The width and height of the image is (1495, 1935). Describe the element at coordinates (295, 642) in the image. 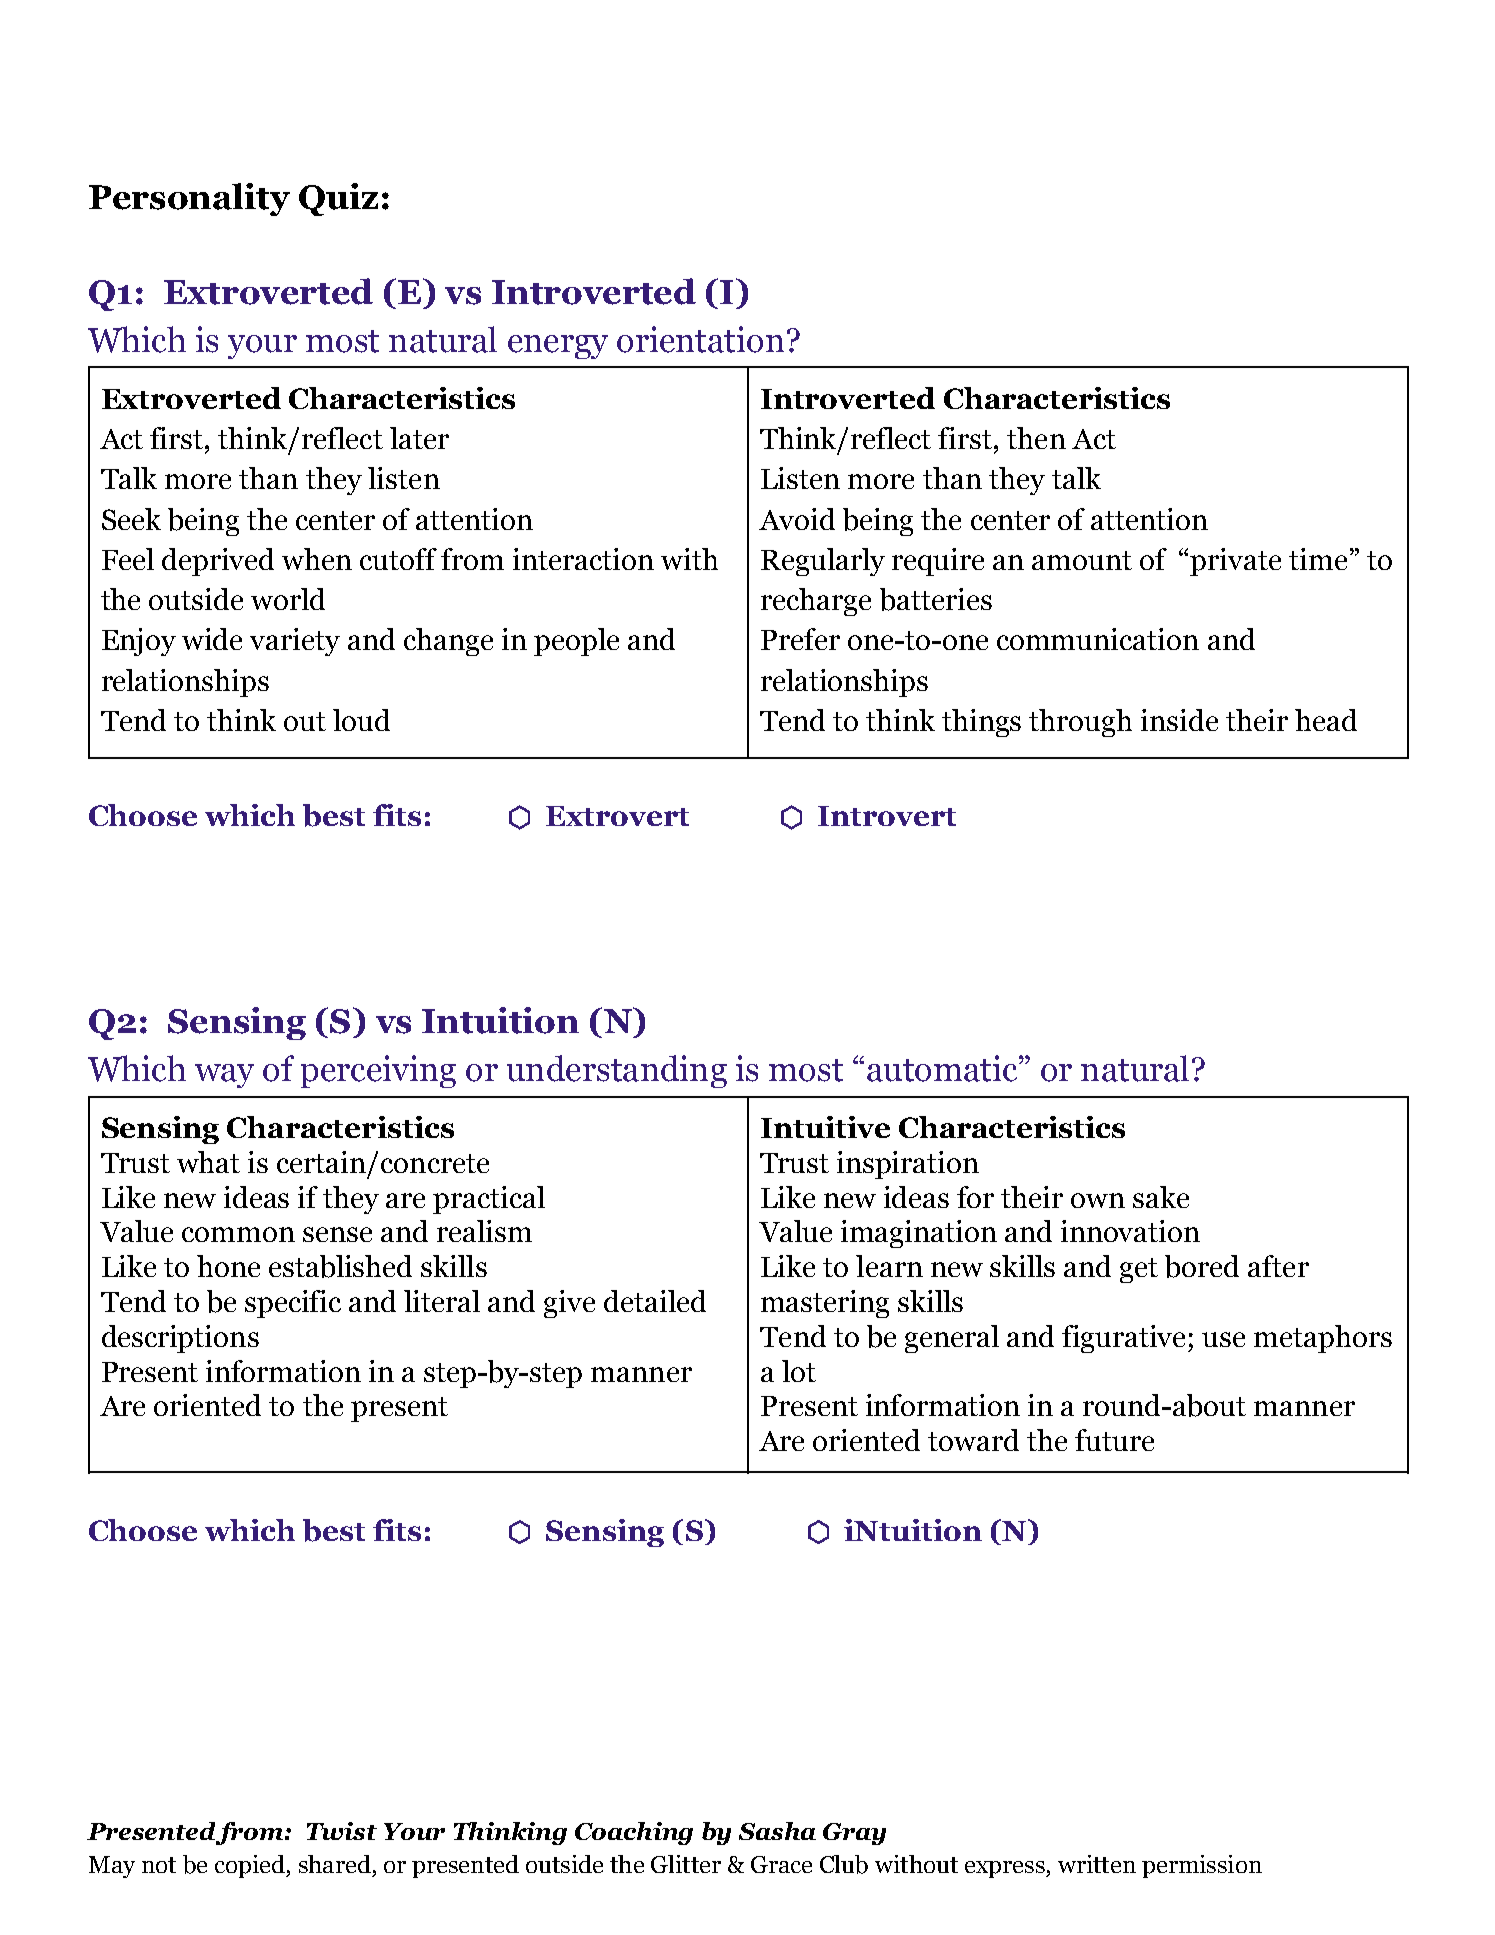

I see `variety` at that location.
